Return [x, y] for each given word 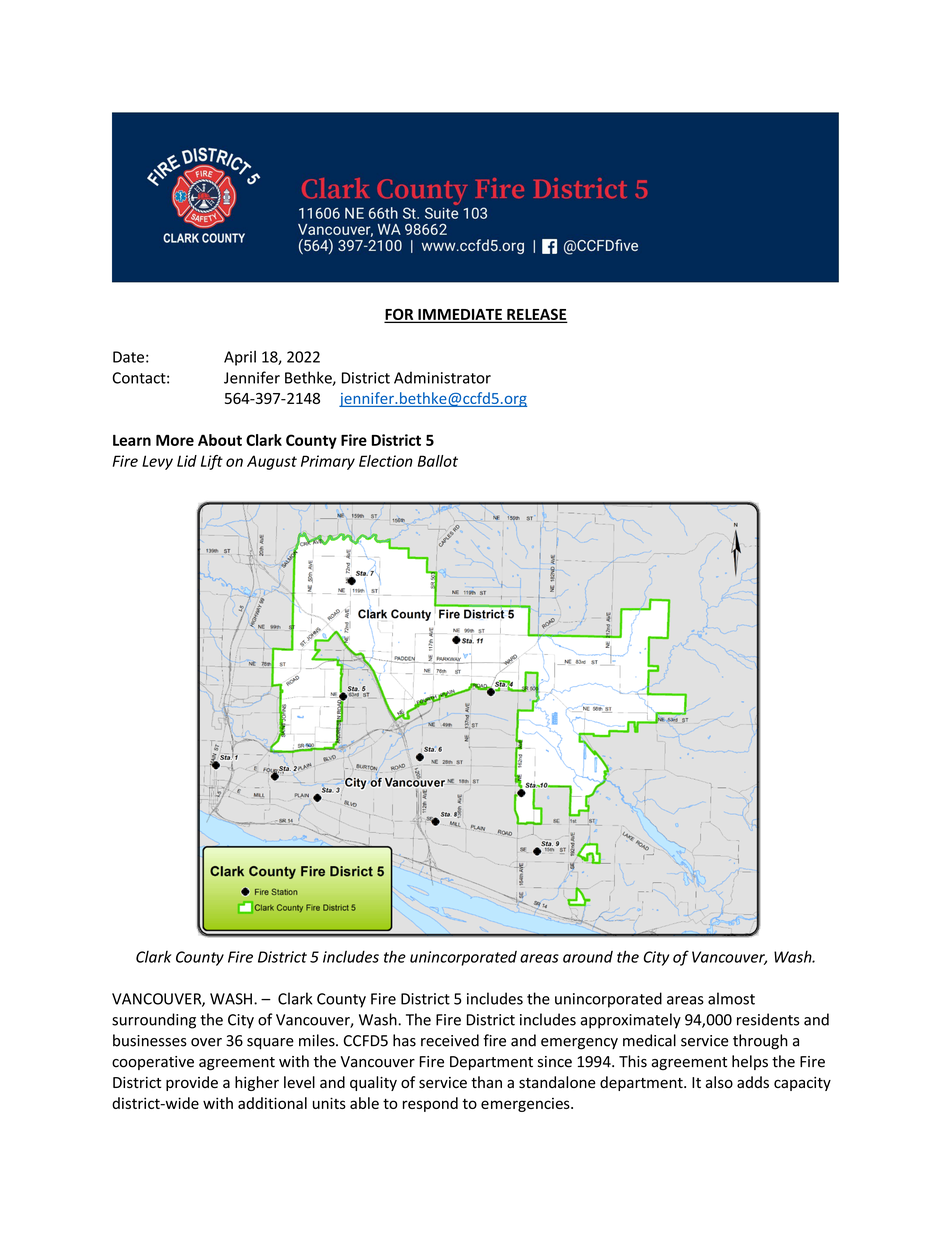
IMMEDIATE [460, 315]
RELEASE [536, 315]
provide [192, 1083]
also [719, 1082]
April [240, 358]
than [486, 1082]
